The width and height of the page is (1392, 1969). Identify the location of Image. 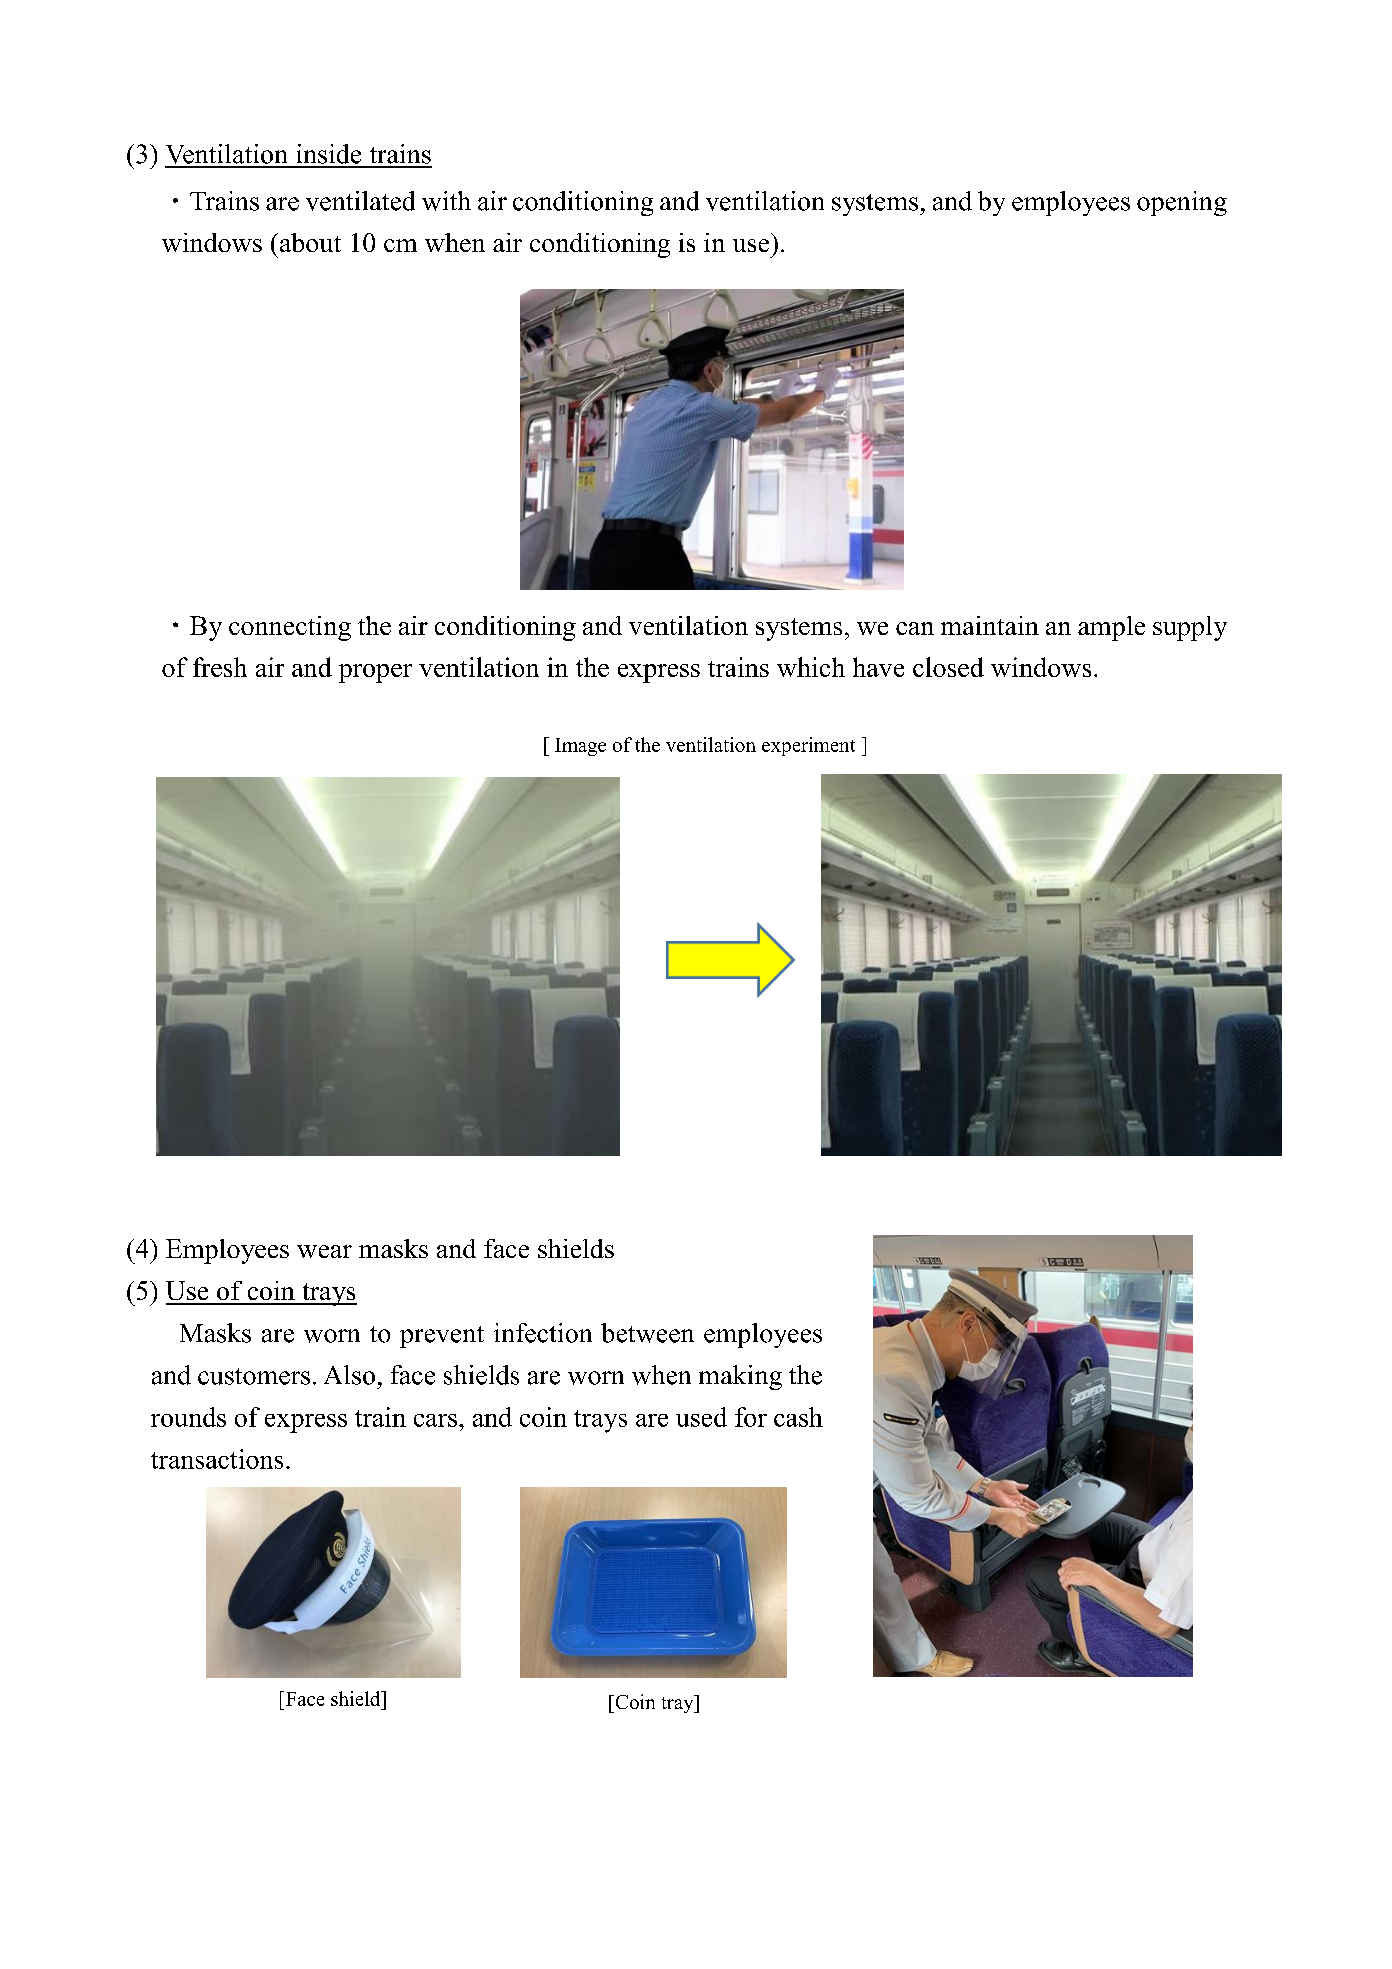
(580, 747).
